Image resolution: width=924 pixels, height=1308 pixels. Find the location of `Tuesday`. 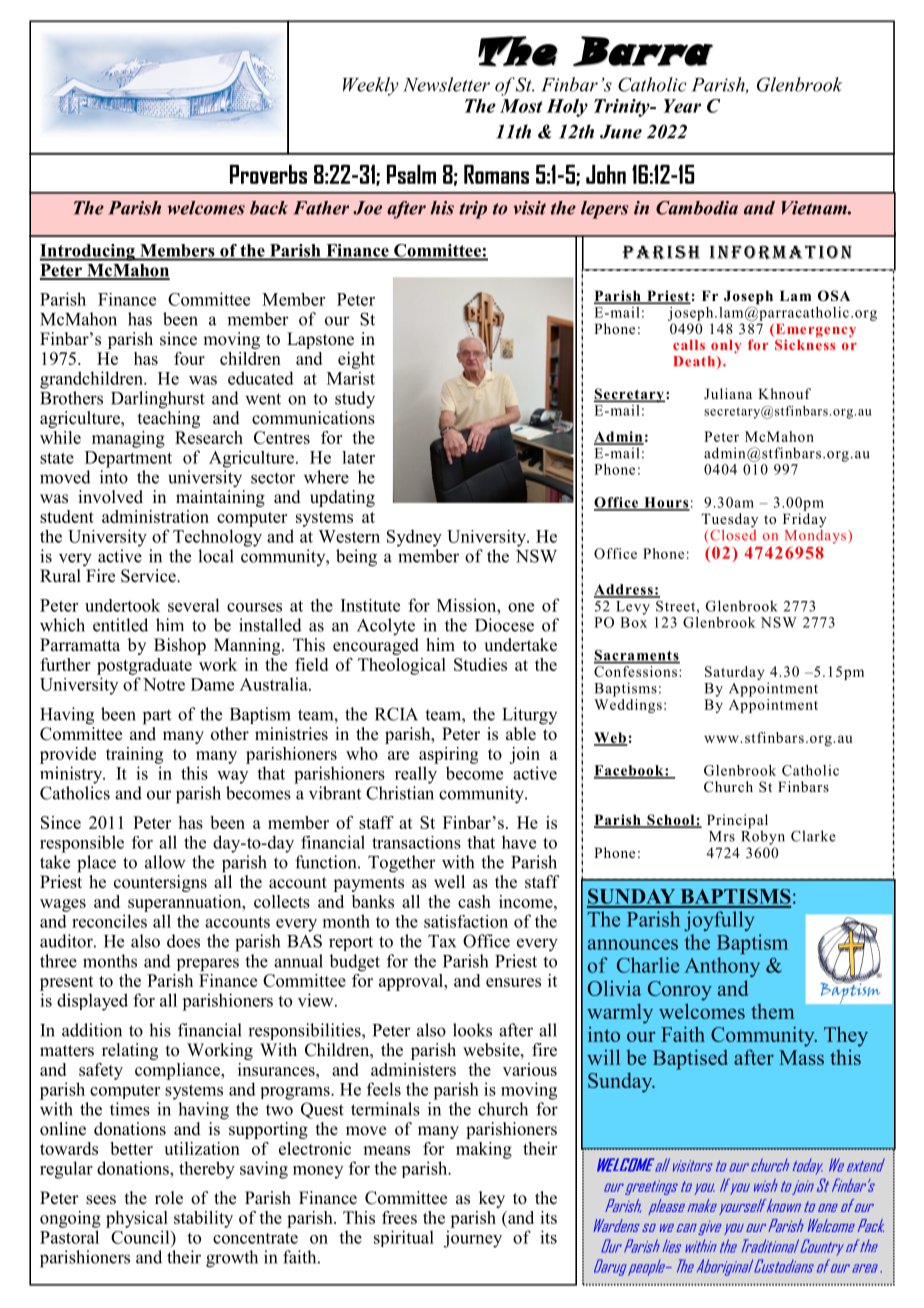

Tuesday is located at coordinates (729, 521).
